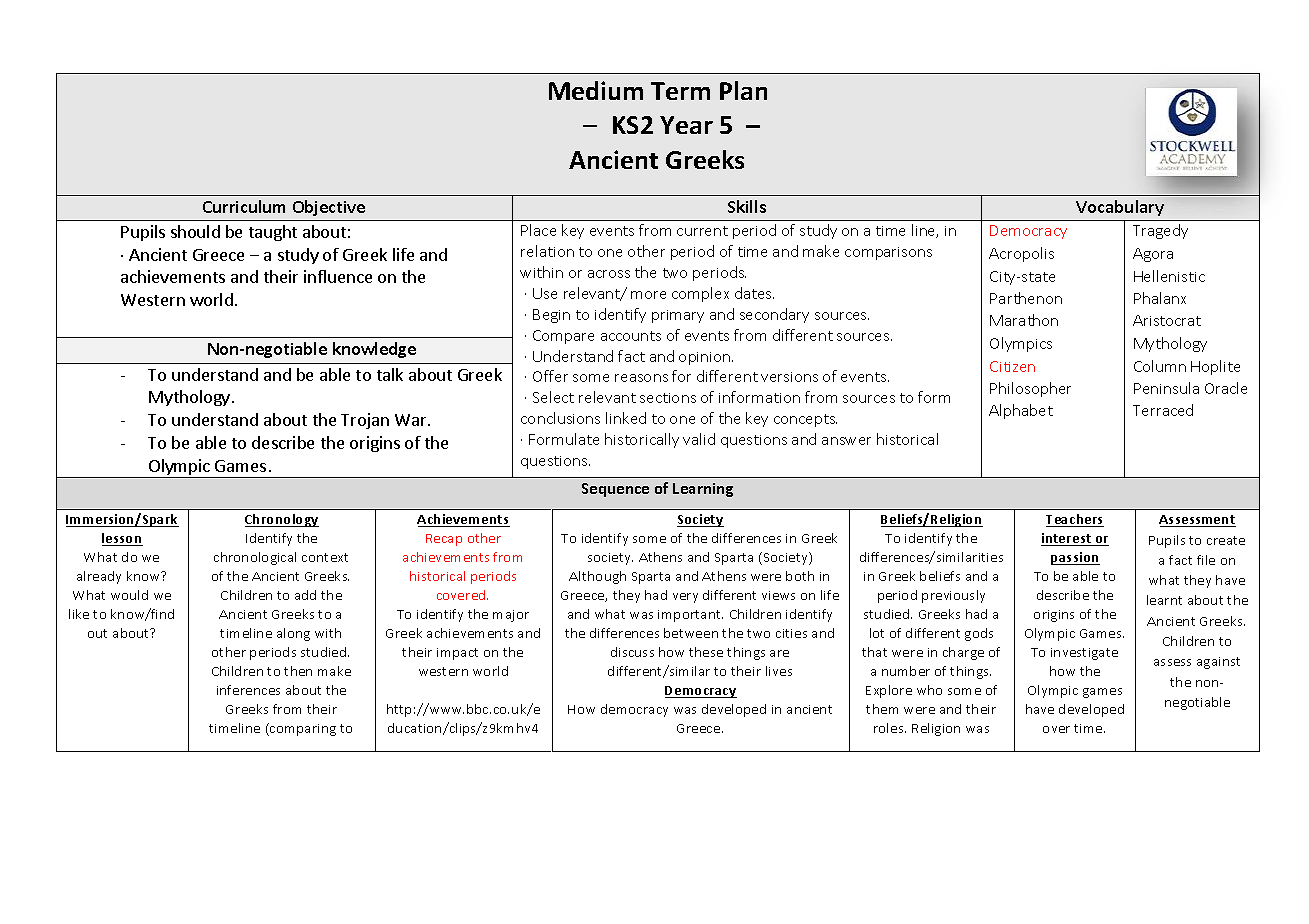 The image size is (1309, 924). Describe the element at coordinates (282, 520) in the page. I see `Chronology` at that location.
